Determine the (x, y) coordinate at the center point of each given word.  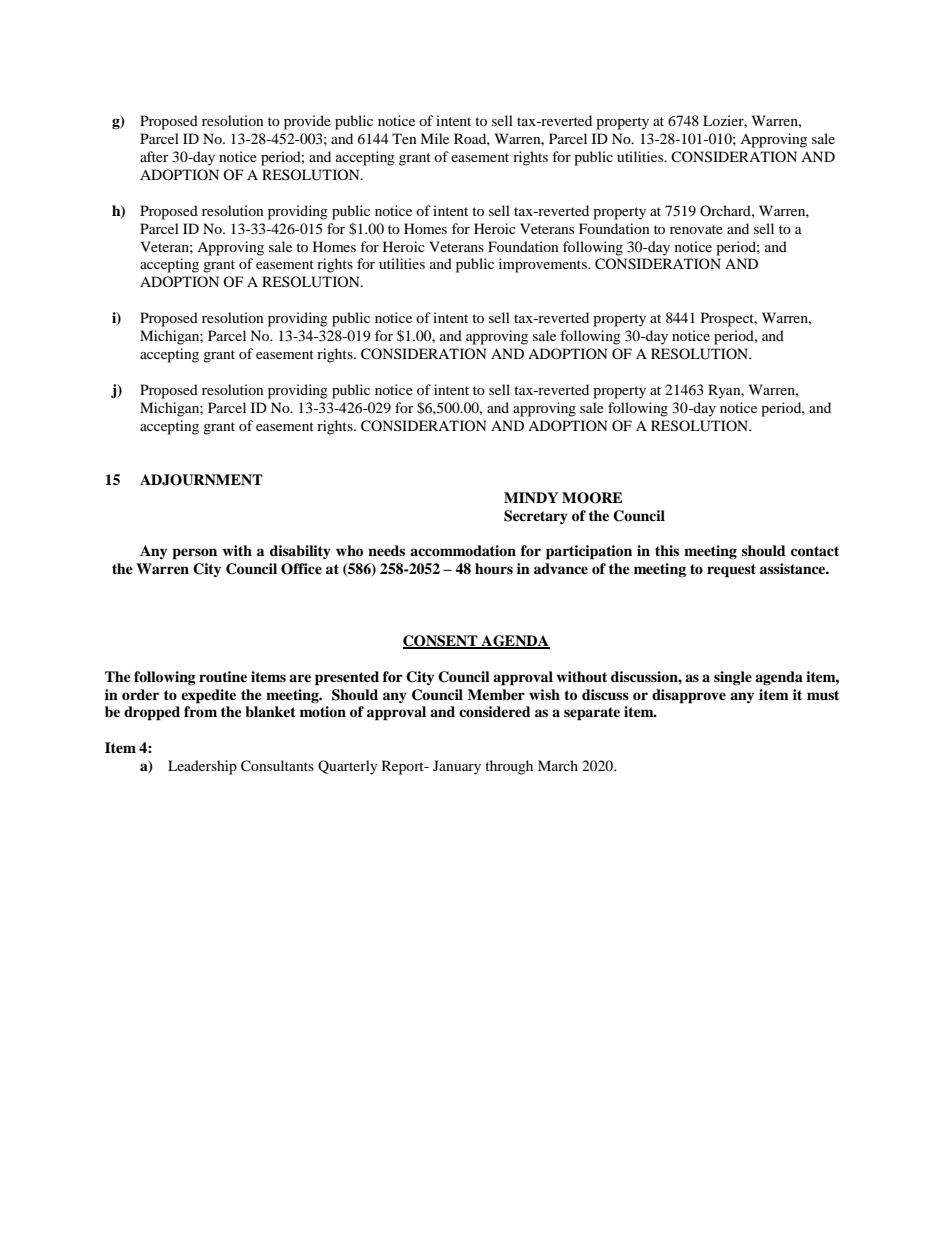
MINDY (531, 497)
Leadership (202, 767)
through (509, 767)
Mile (434, 138)
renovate (696, 229)
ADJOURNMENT (201, 480)
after (154, 156)
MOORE (592, 498)
